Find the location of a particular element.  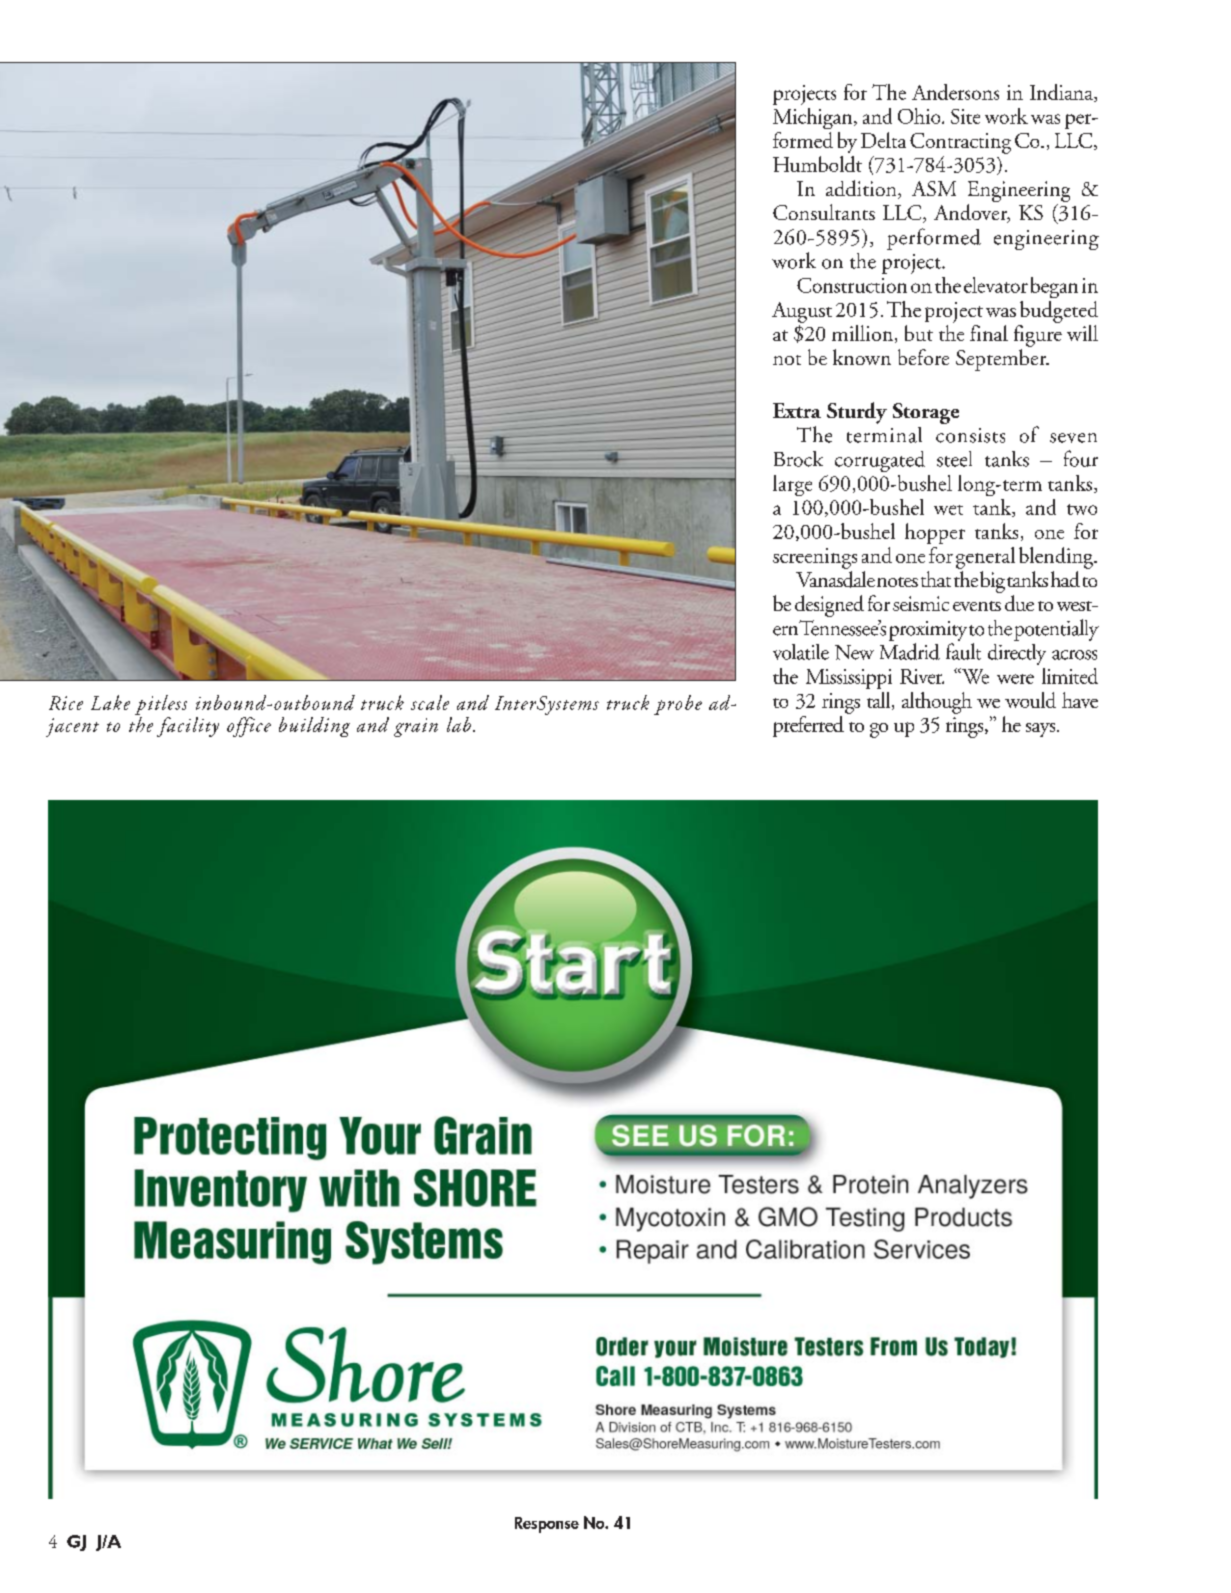

Contracting is located at coordinates (960, 143).
